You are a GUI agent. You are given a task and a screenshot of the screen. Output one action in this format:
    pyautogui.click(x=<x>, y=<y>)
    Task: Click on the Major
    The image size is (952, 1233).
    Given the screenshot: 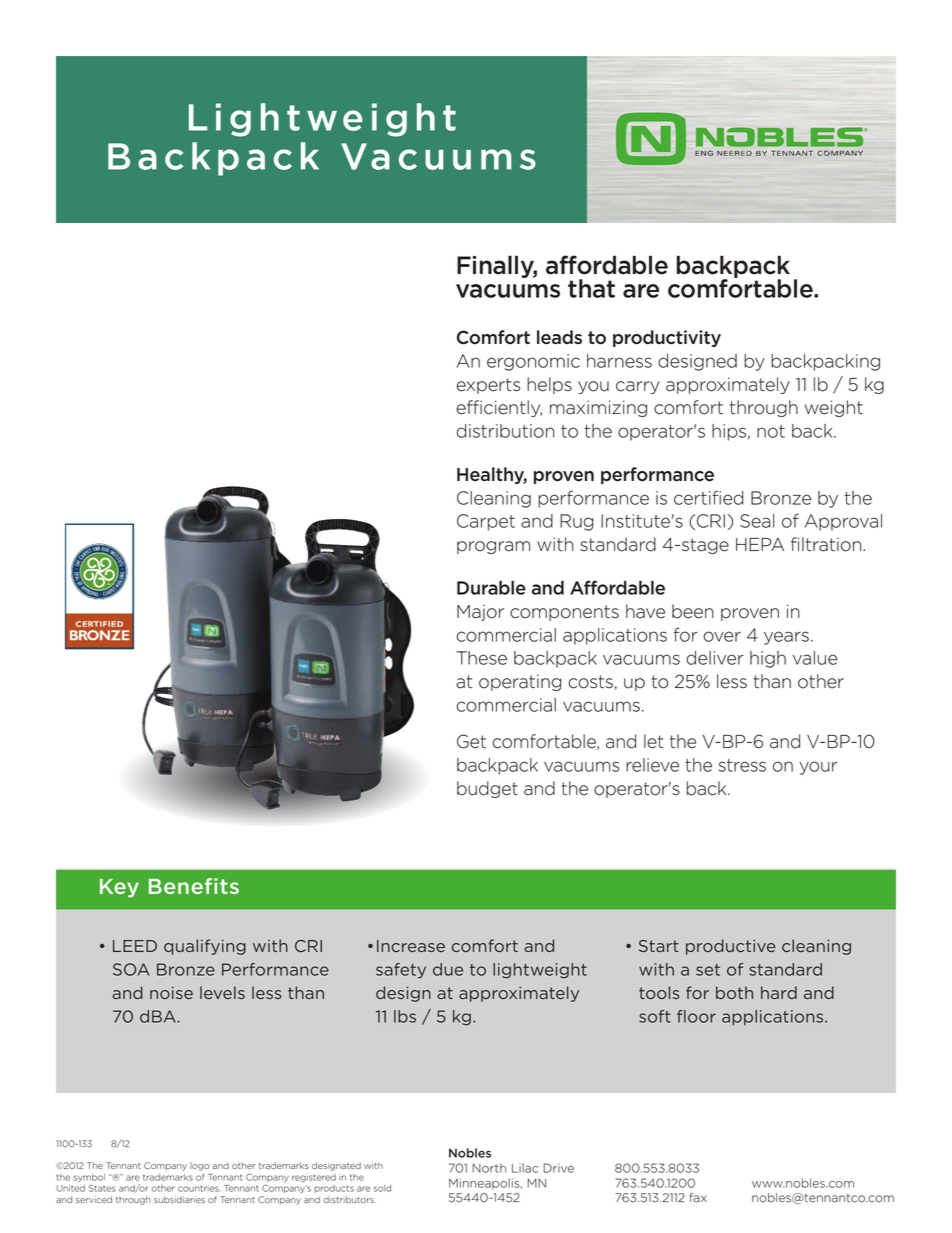 What is the action you would take?
    pyautogui.click(x=480, y=612)
